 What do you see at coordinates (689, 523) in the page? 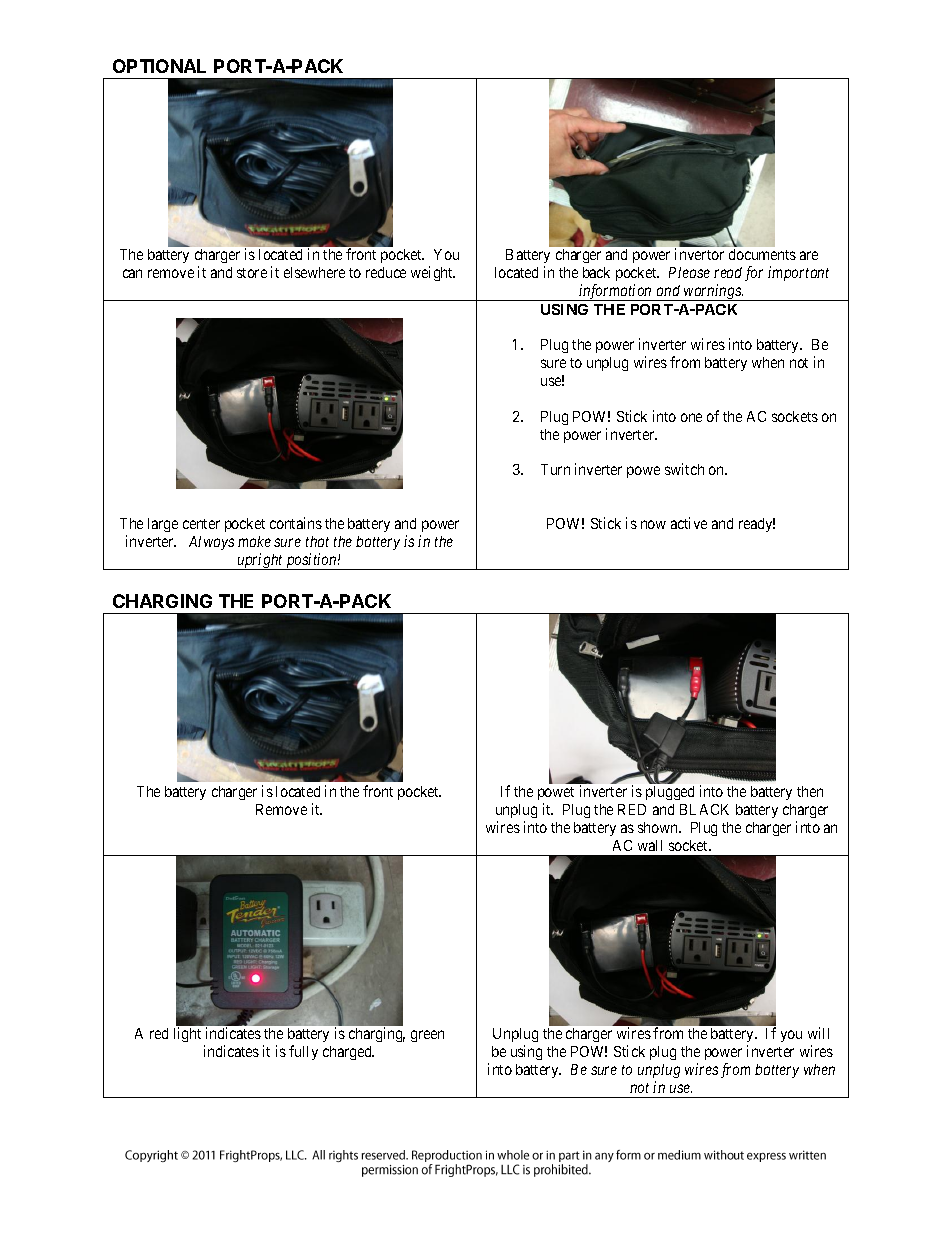
I see `active` at bounding box center [689, 523].
